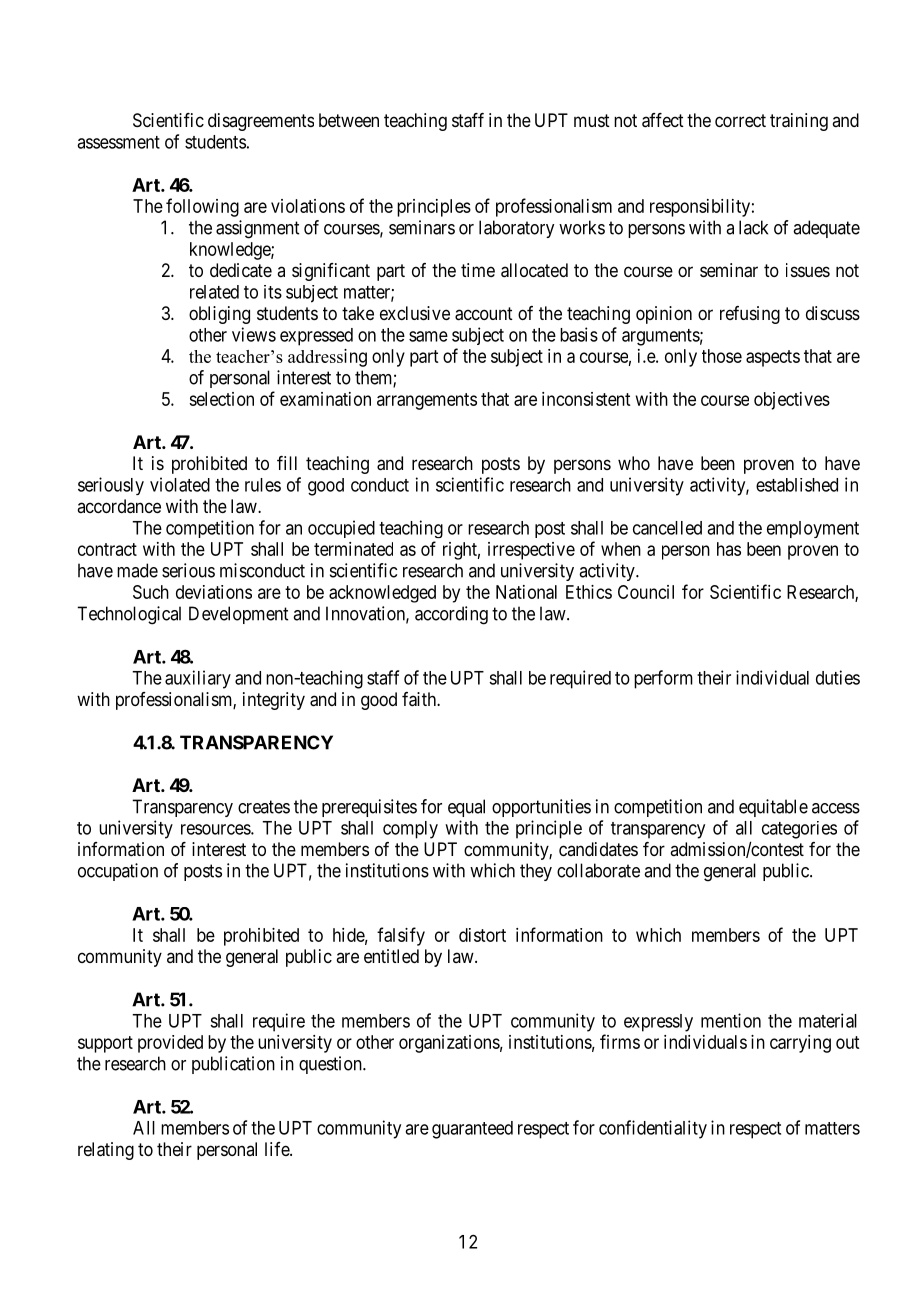 This screenshot has width=924, height=1308. I want to click on life, so click(278, 1149).
